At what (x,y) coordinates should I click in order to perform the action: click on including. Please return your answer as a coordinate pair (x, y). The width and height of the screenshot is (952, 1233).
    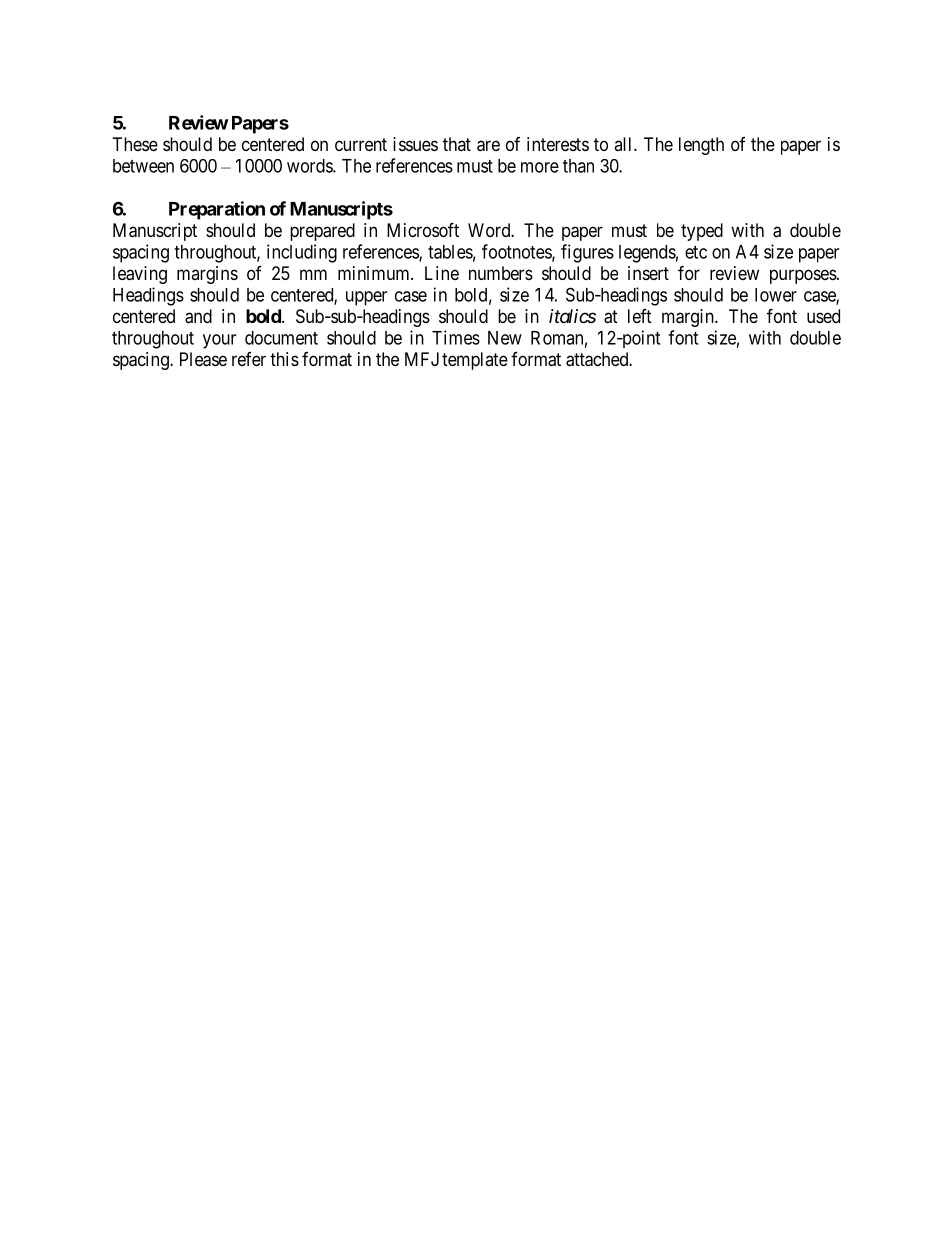
    Looking at the image, I should click on (302, 253).
